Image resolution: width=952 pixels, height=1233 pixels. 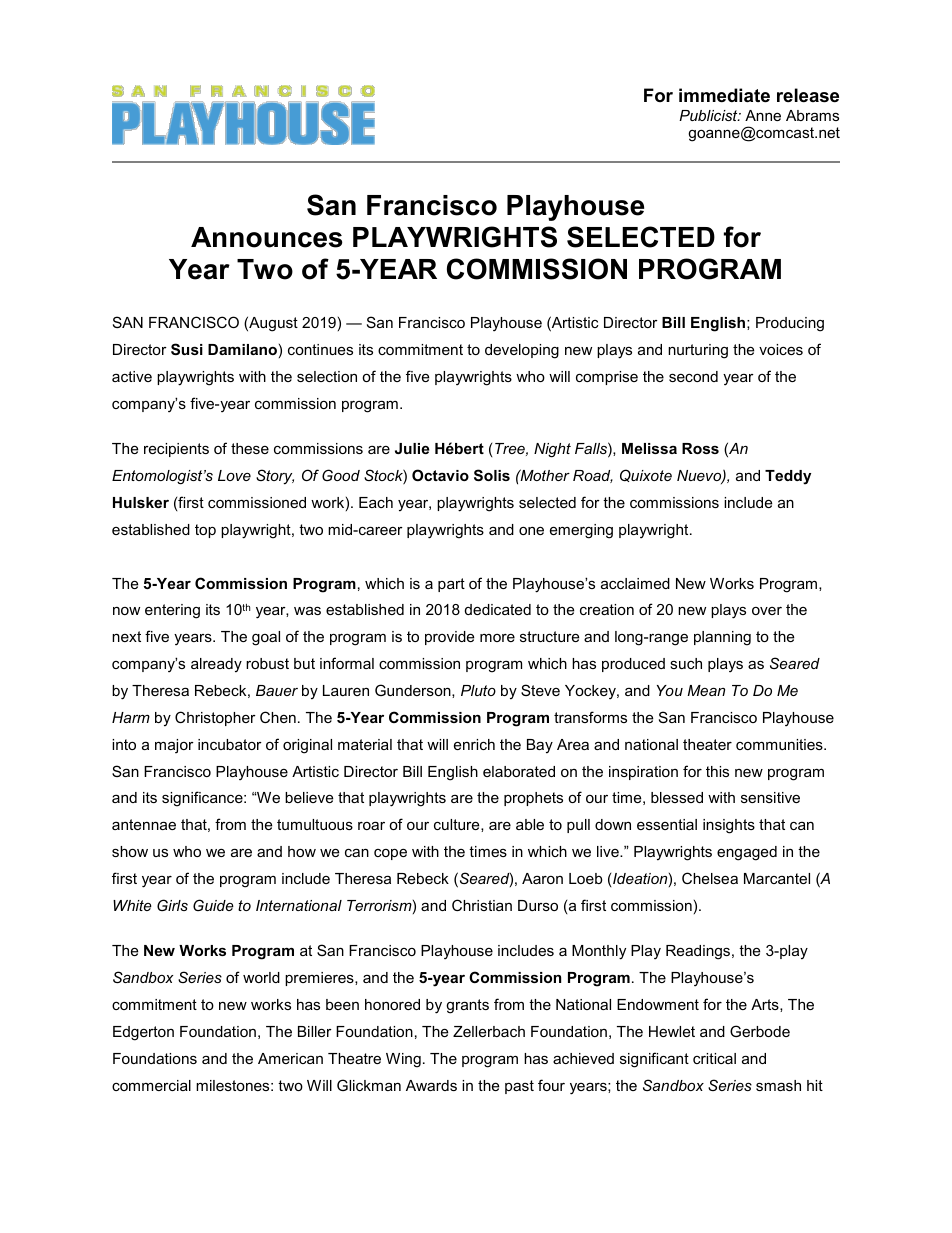 I want to click on Announces, so click(x=267, y=237).
